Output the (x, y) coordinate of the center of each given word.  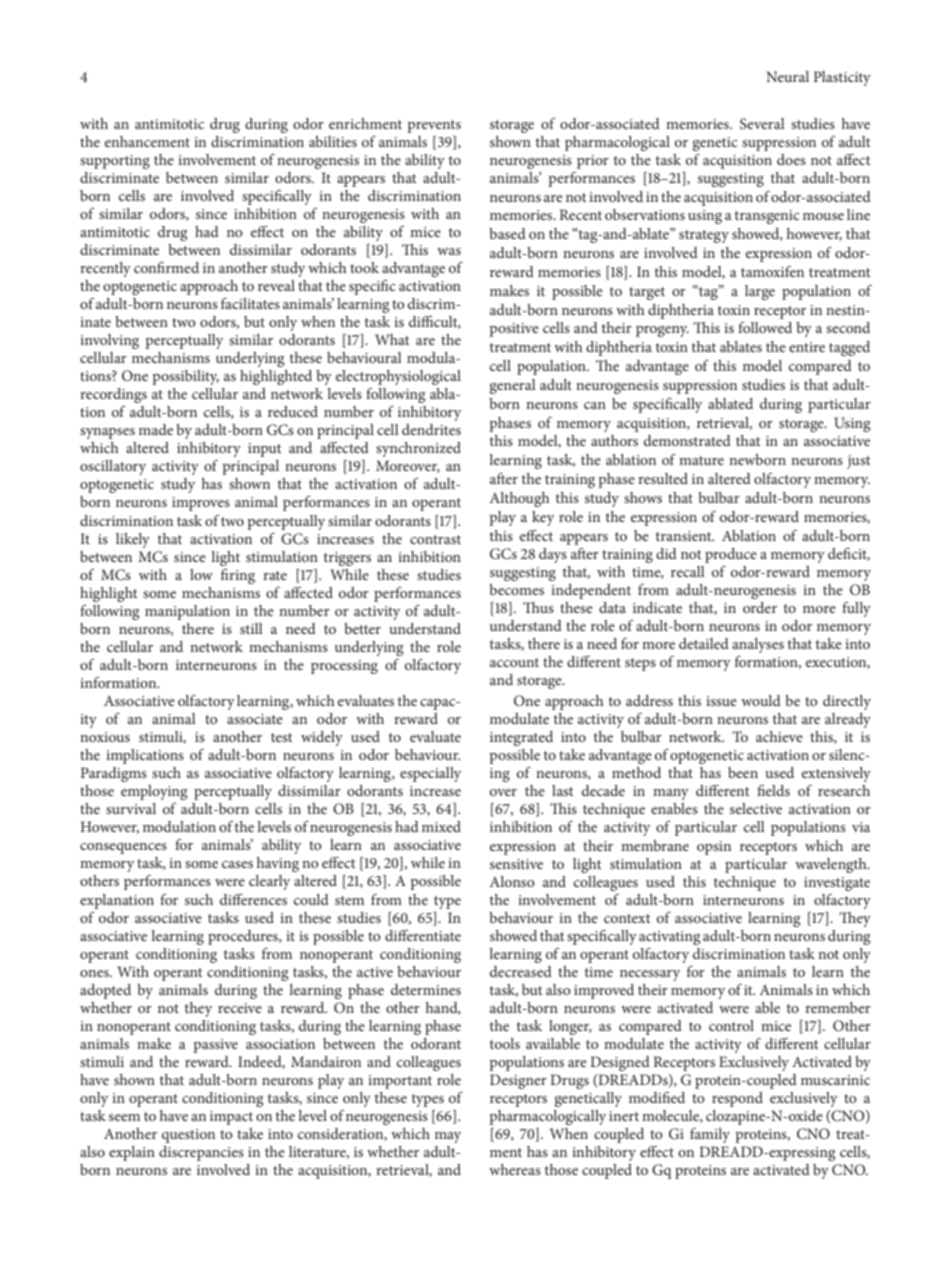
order (760, 607)
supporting (115, 162)
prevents (434, 126)
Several (762, 124)
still (251, 628)
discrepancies (201, 1153)
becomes (516, 589)
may (448, 1137)
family (710, 1135)
